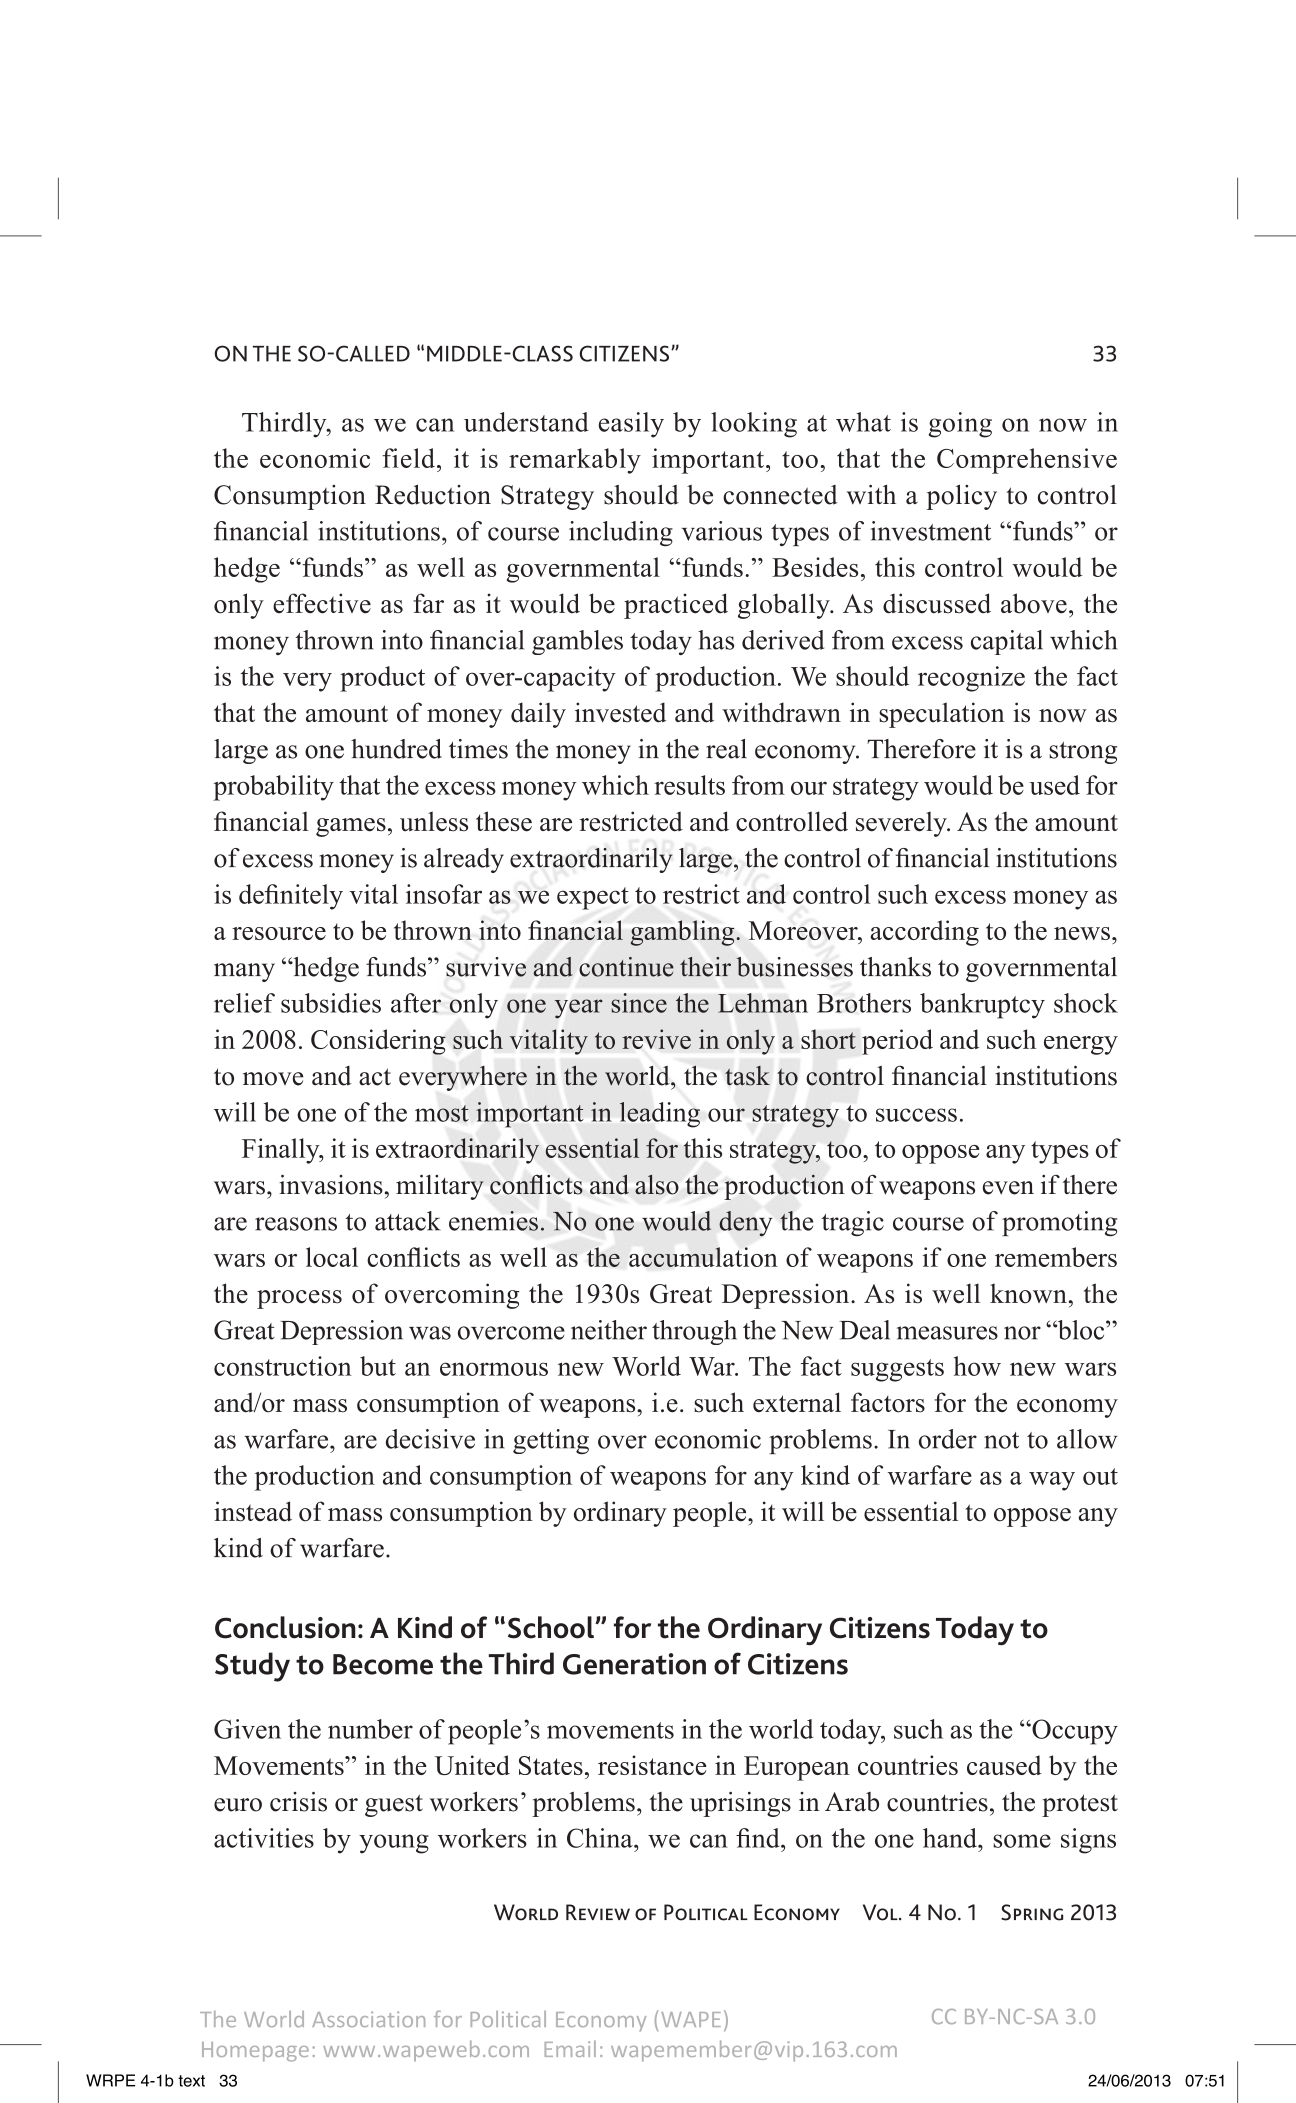  What do you see at coordinates (634, 1664) in the document?
I see `Generation` at bounding box center [634, 1664].
